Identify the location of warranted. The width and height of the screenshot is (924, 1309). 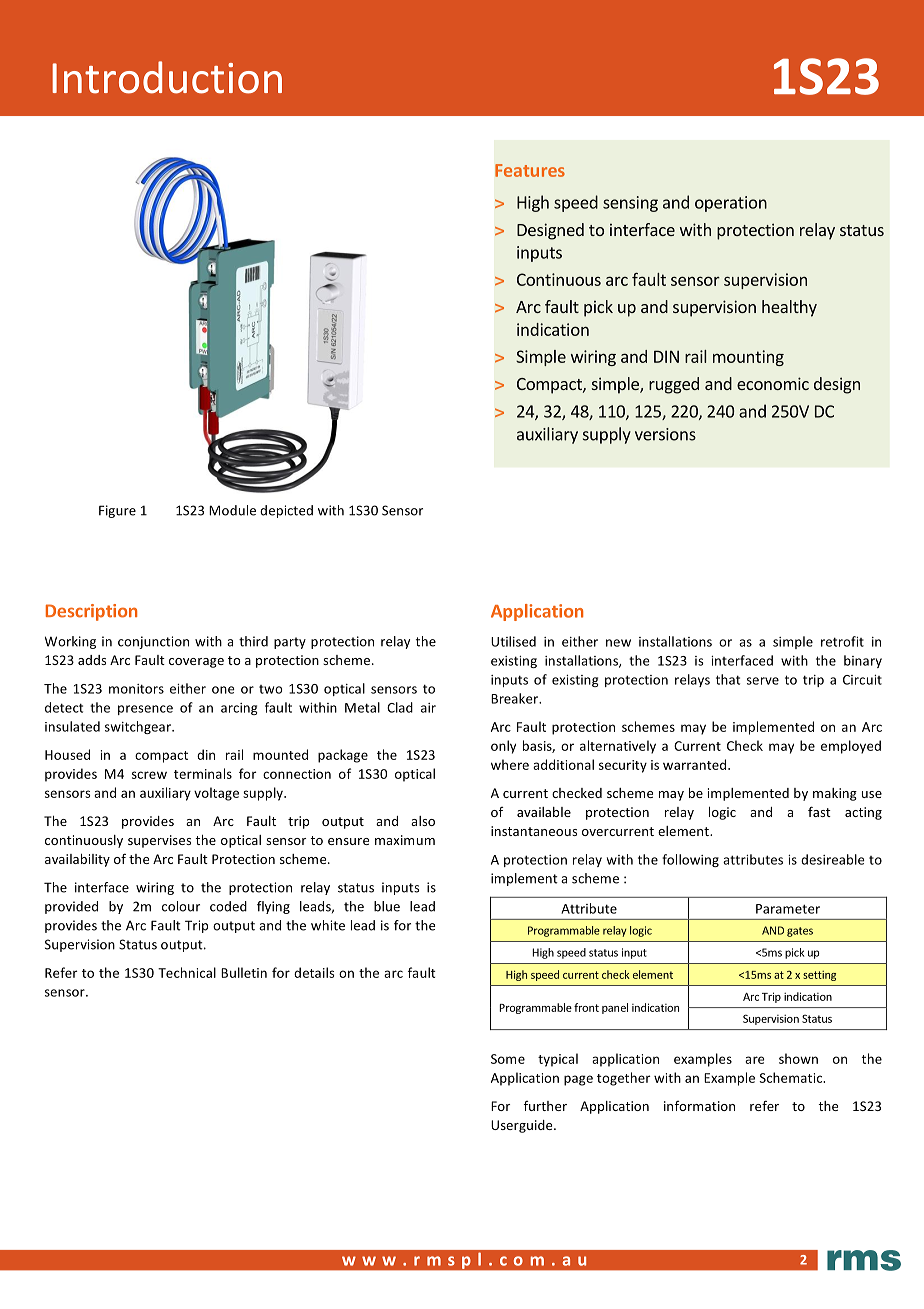
(696, 764).
